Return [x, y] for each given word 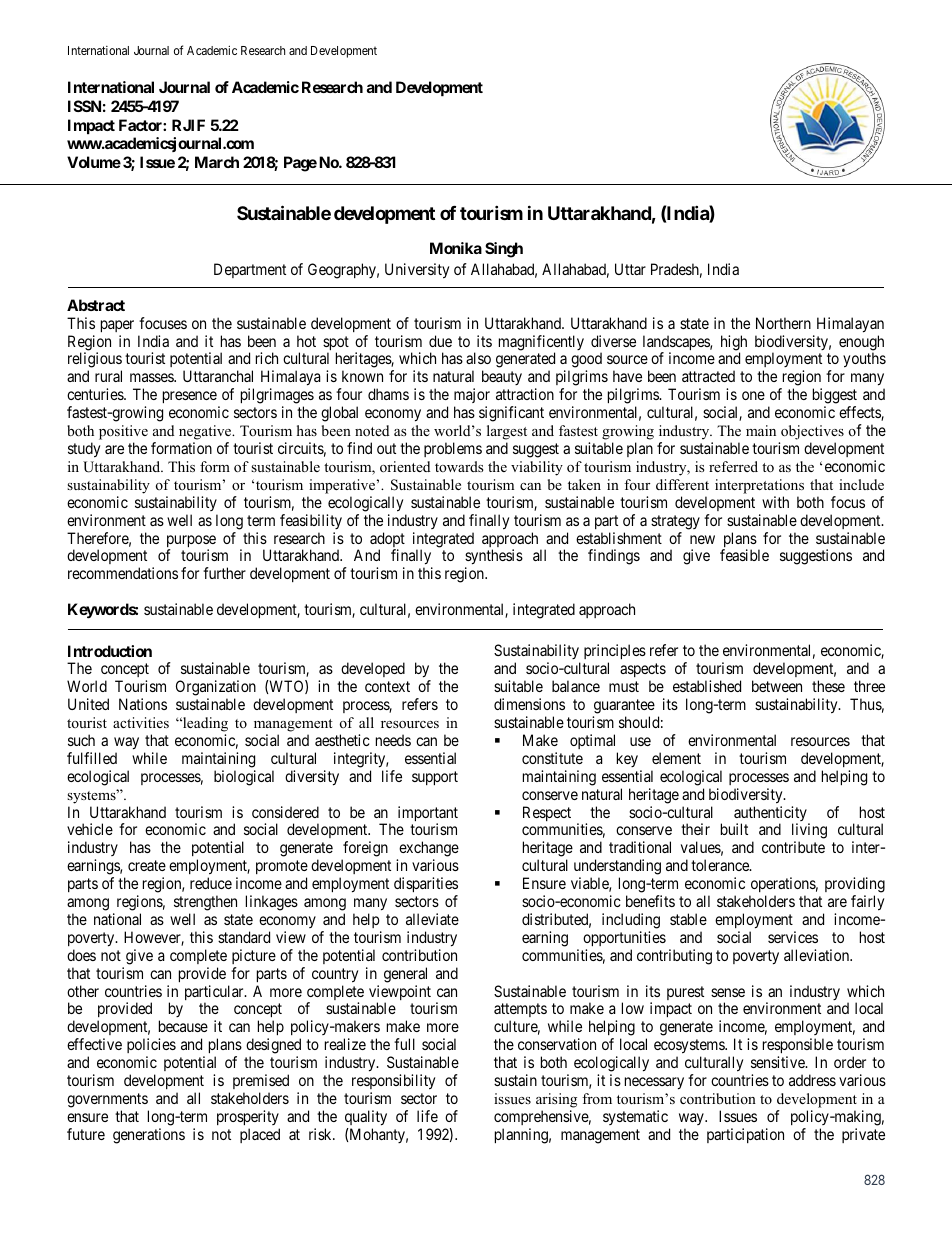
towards [459, 466]
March [217, 162]
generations [149, 1136]
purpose [191, 542]
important [428, 815]
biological [244, 778]
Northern [783, 323]
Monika [456, 248]
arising [556, 1100]
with [775, 502]
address [812, 1080]
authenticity [771, 815]
